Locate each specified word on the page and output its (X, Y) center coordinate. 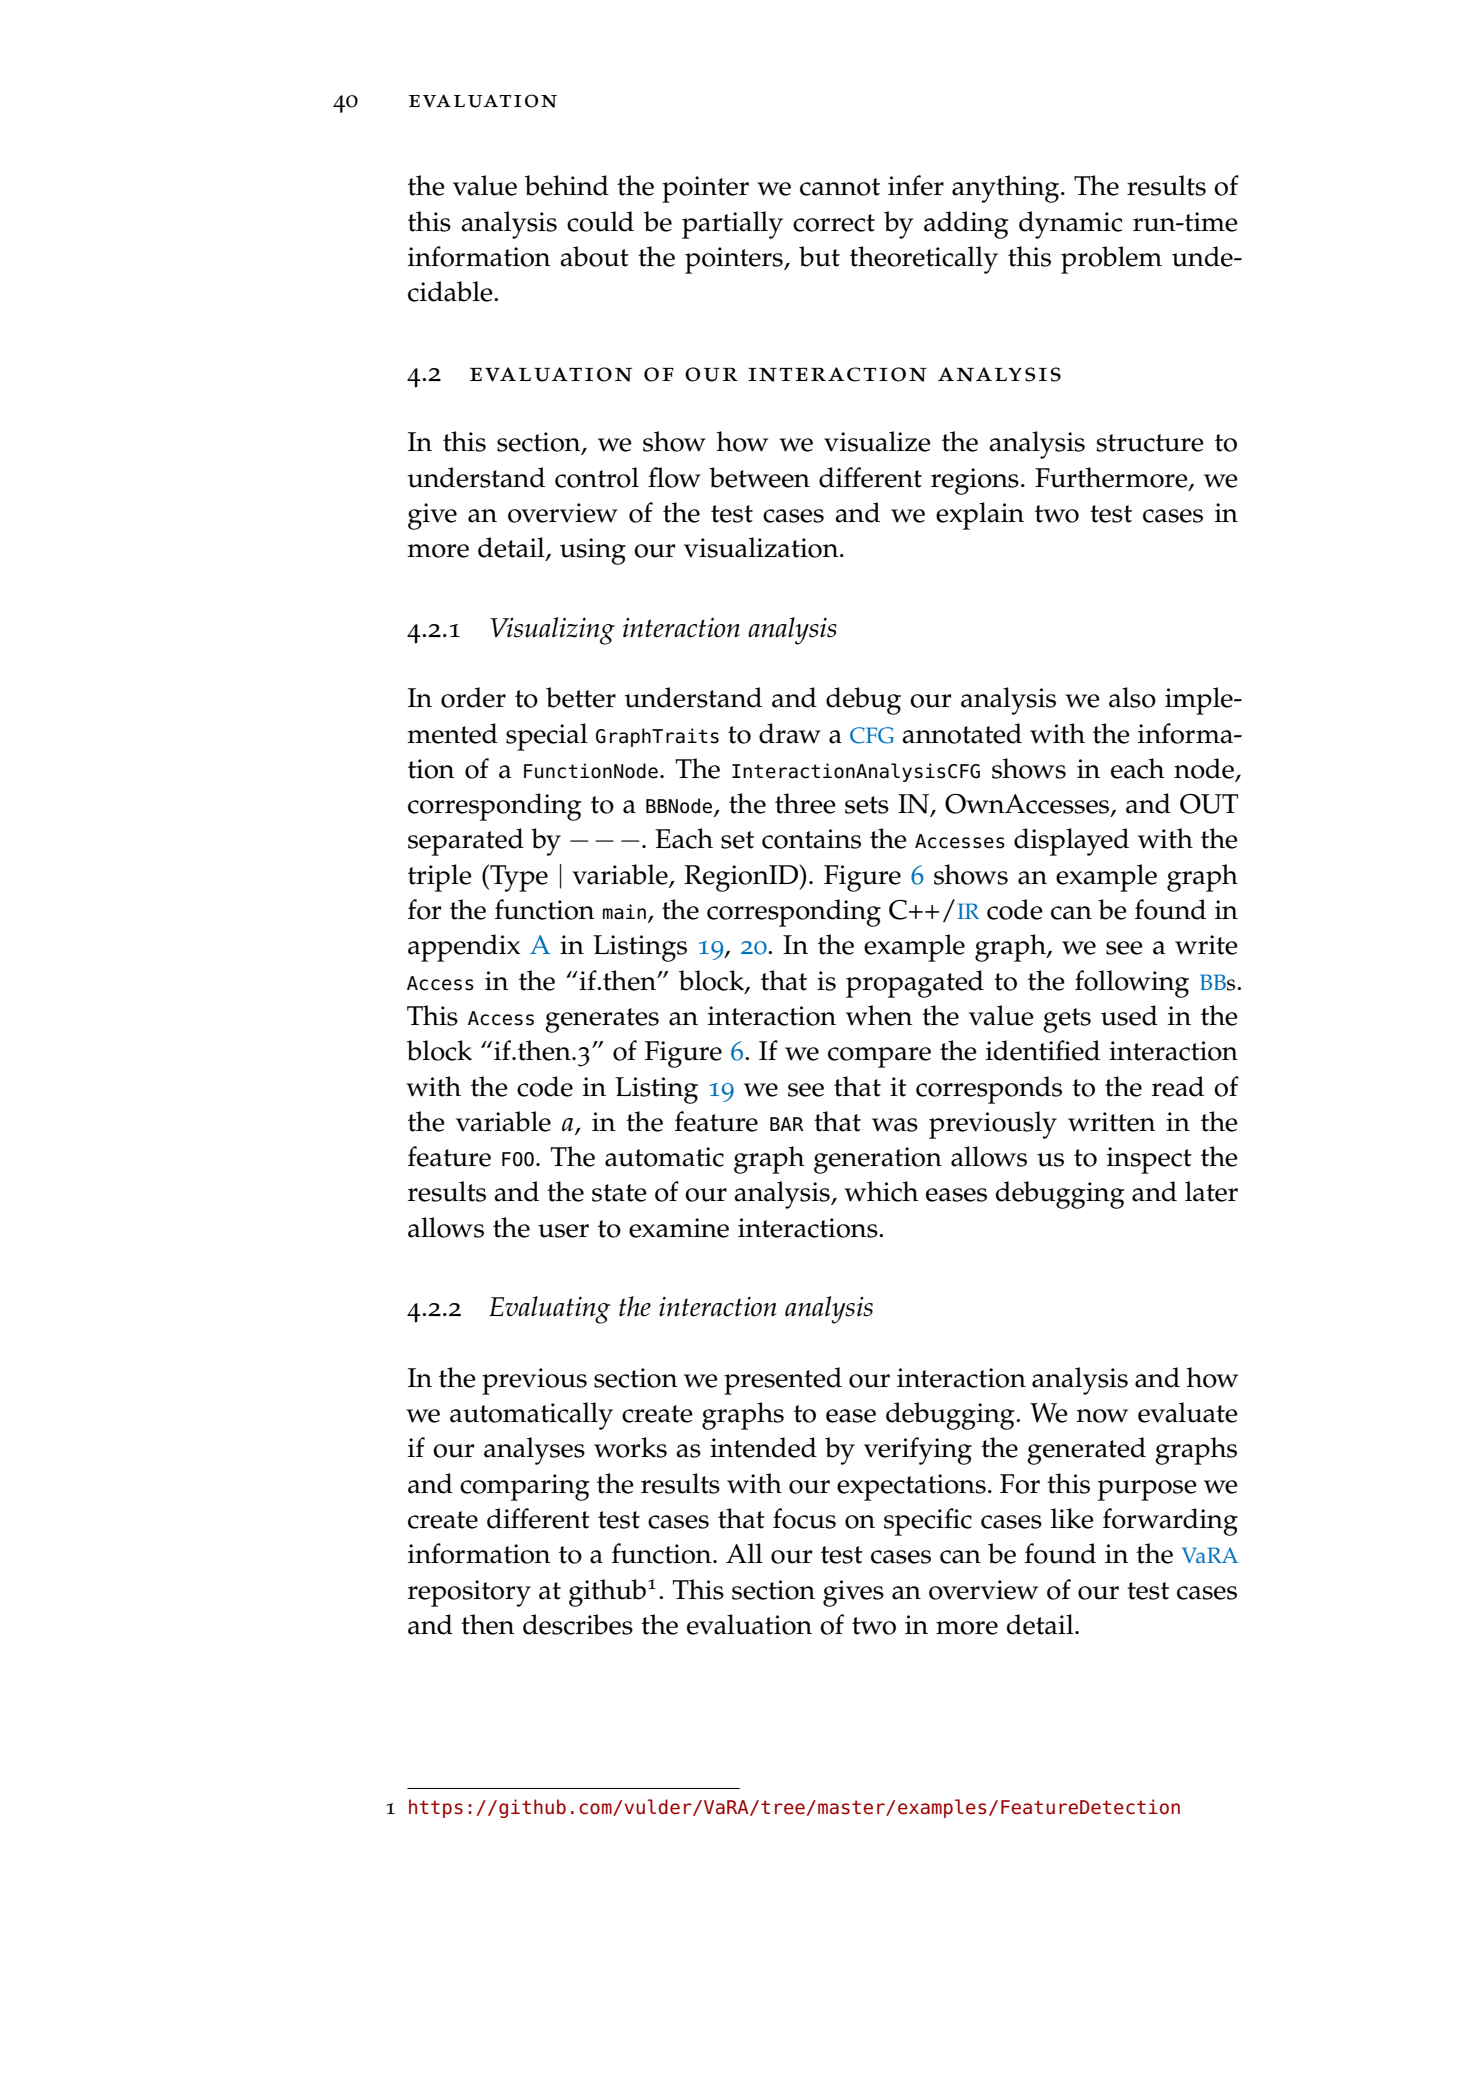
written (1111, 1122)
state (619, 1193)
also (1132, 697)
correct (834, 223)
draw (790, 733)
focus (804, 1518)
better (581, 697)
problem (1111, 260)
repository (469, 1593)
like (1072, 1518)
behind (567, 185)
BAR (787, 1124)
